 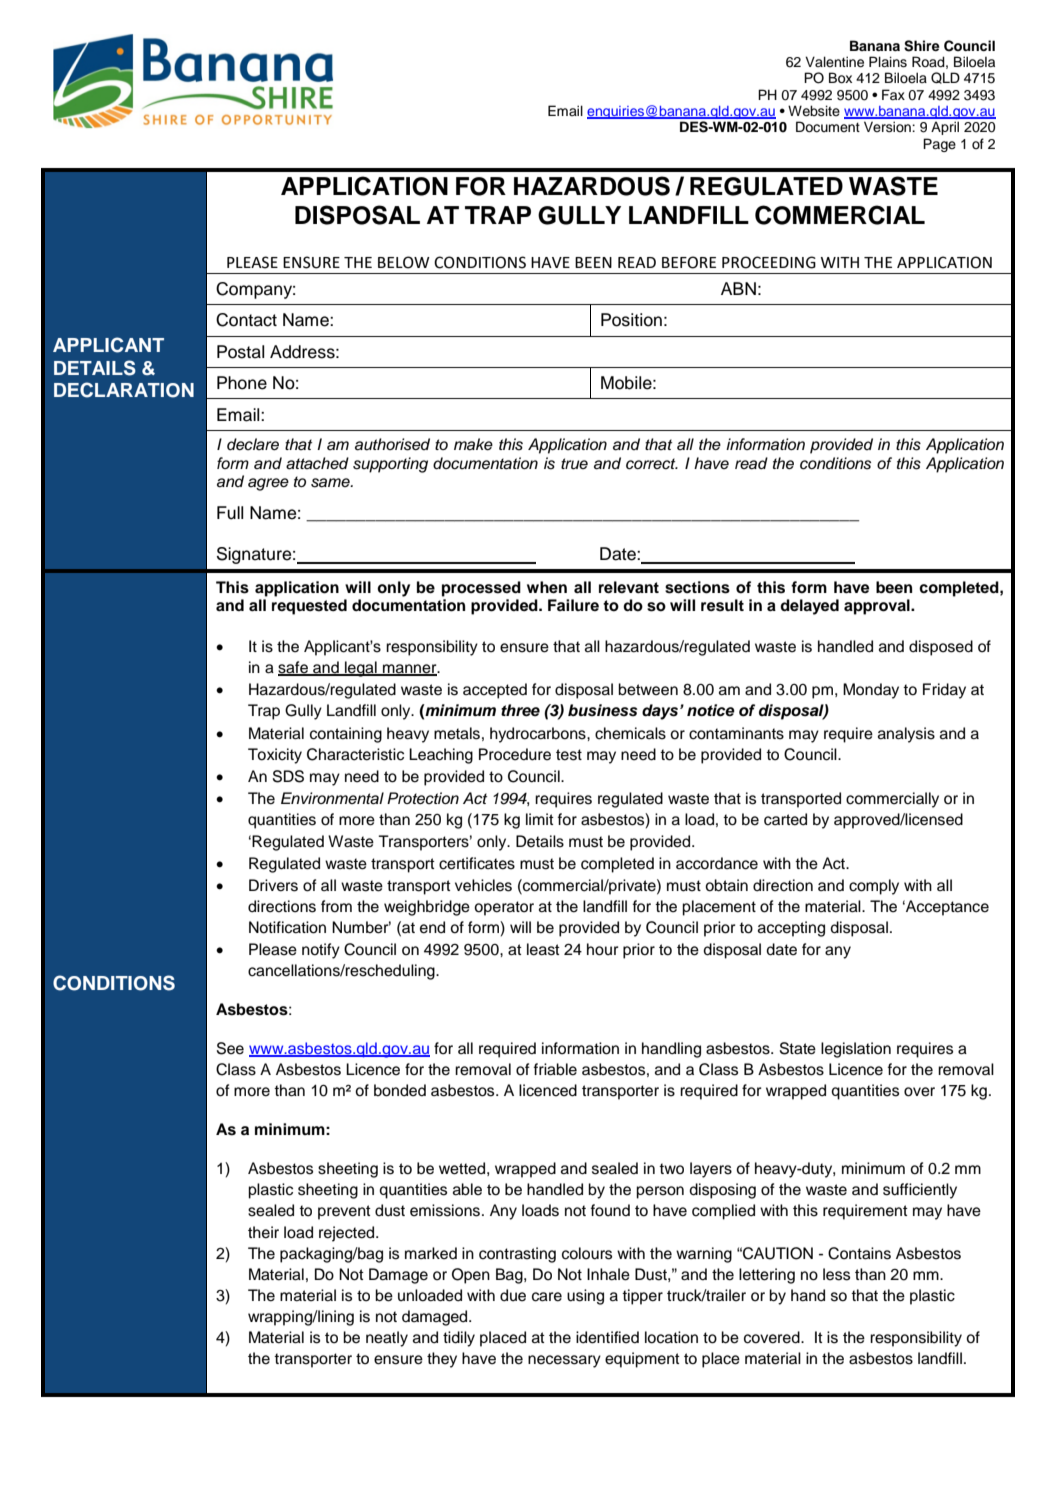 I want to click on their, so click(x=263, y=1232).
